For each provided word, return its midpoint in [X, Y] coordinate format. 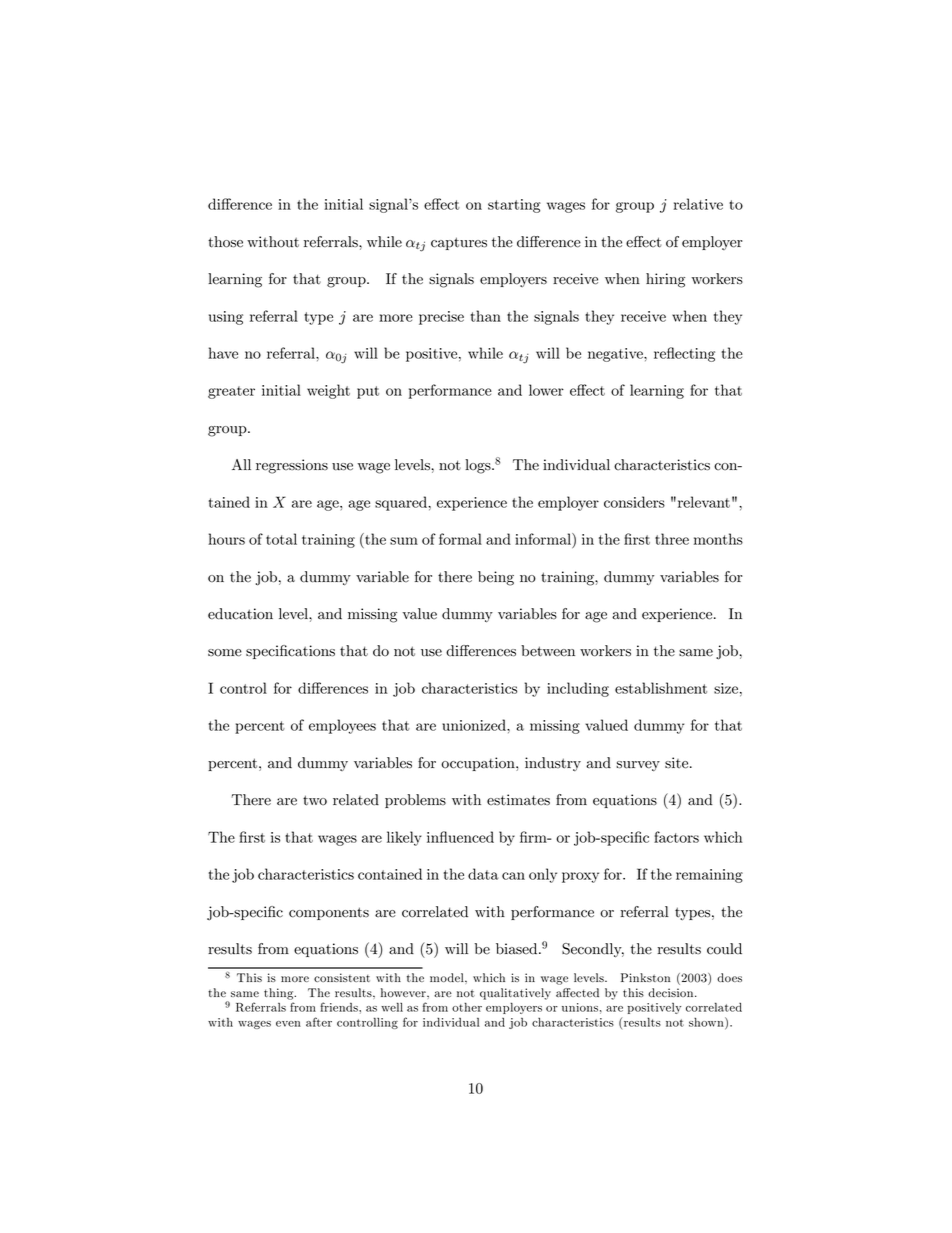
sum [404, 541]
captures [459, 243]
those [225, 242]
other [467, 1007]
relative [698, 204]
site [678, 763]
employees [342, 726]
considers [634, 502]
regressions [292, 466]
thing [280, 994]
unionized [475, 725]
